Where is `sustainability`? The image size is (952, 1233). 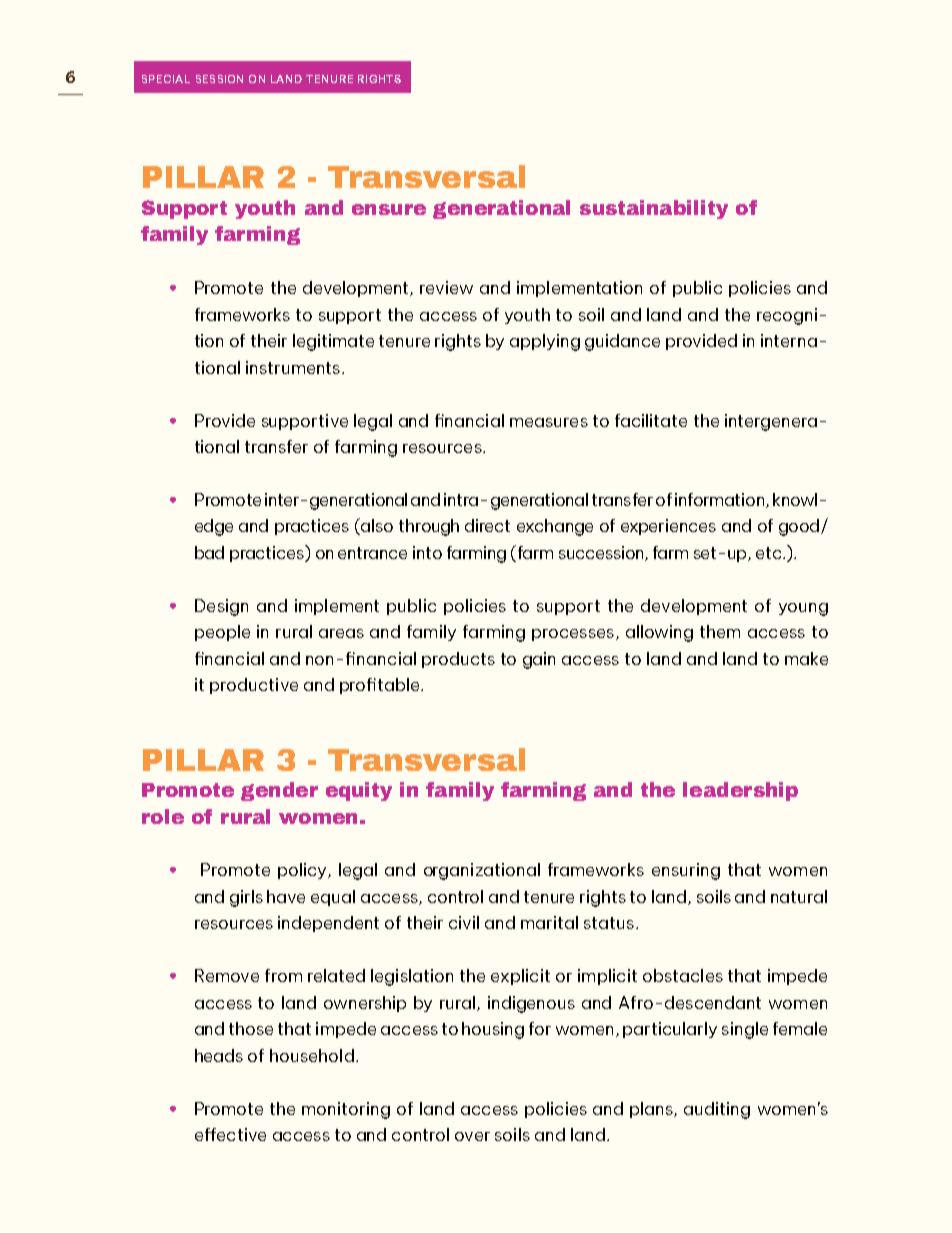 sustainability is located at coordinates (654, 209).
